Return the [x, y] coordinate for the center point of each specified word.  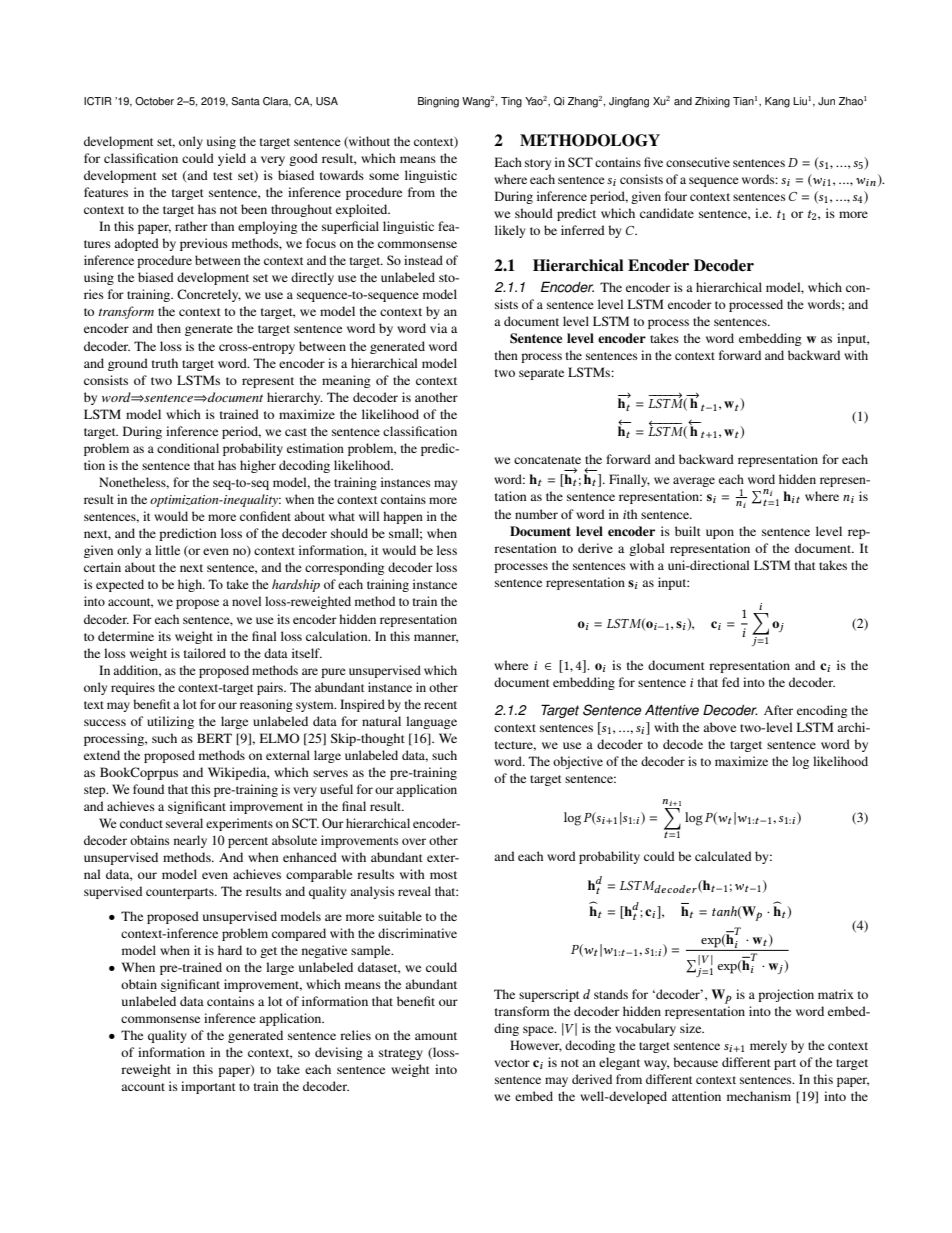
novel [246, 601]
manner [436, 638]
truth [165, 363]
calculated [723, 856]
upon [720, 534]
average [694, 482]
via [438, 328]
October [154, 101]
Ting [511, 102]
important [208, 1087]
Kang [777, 102]
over [414, 841]
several [184, 823]
